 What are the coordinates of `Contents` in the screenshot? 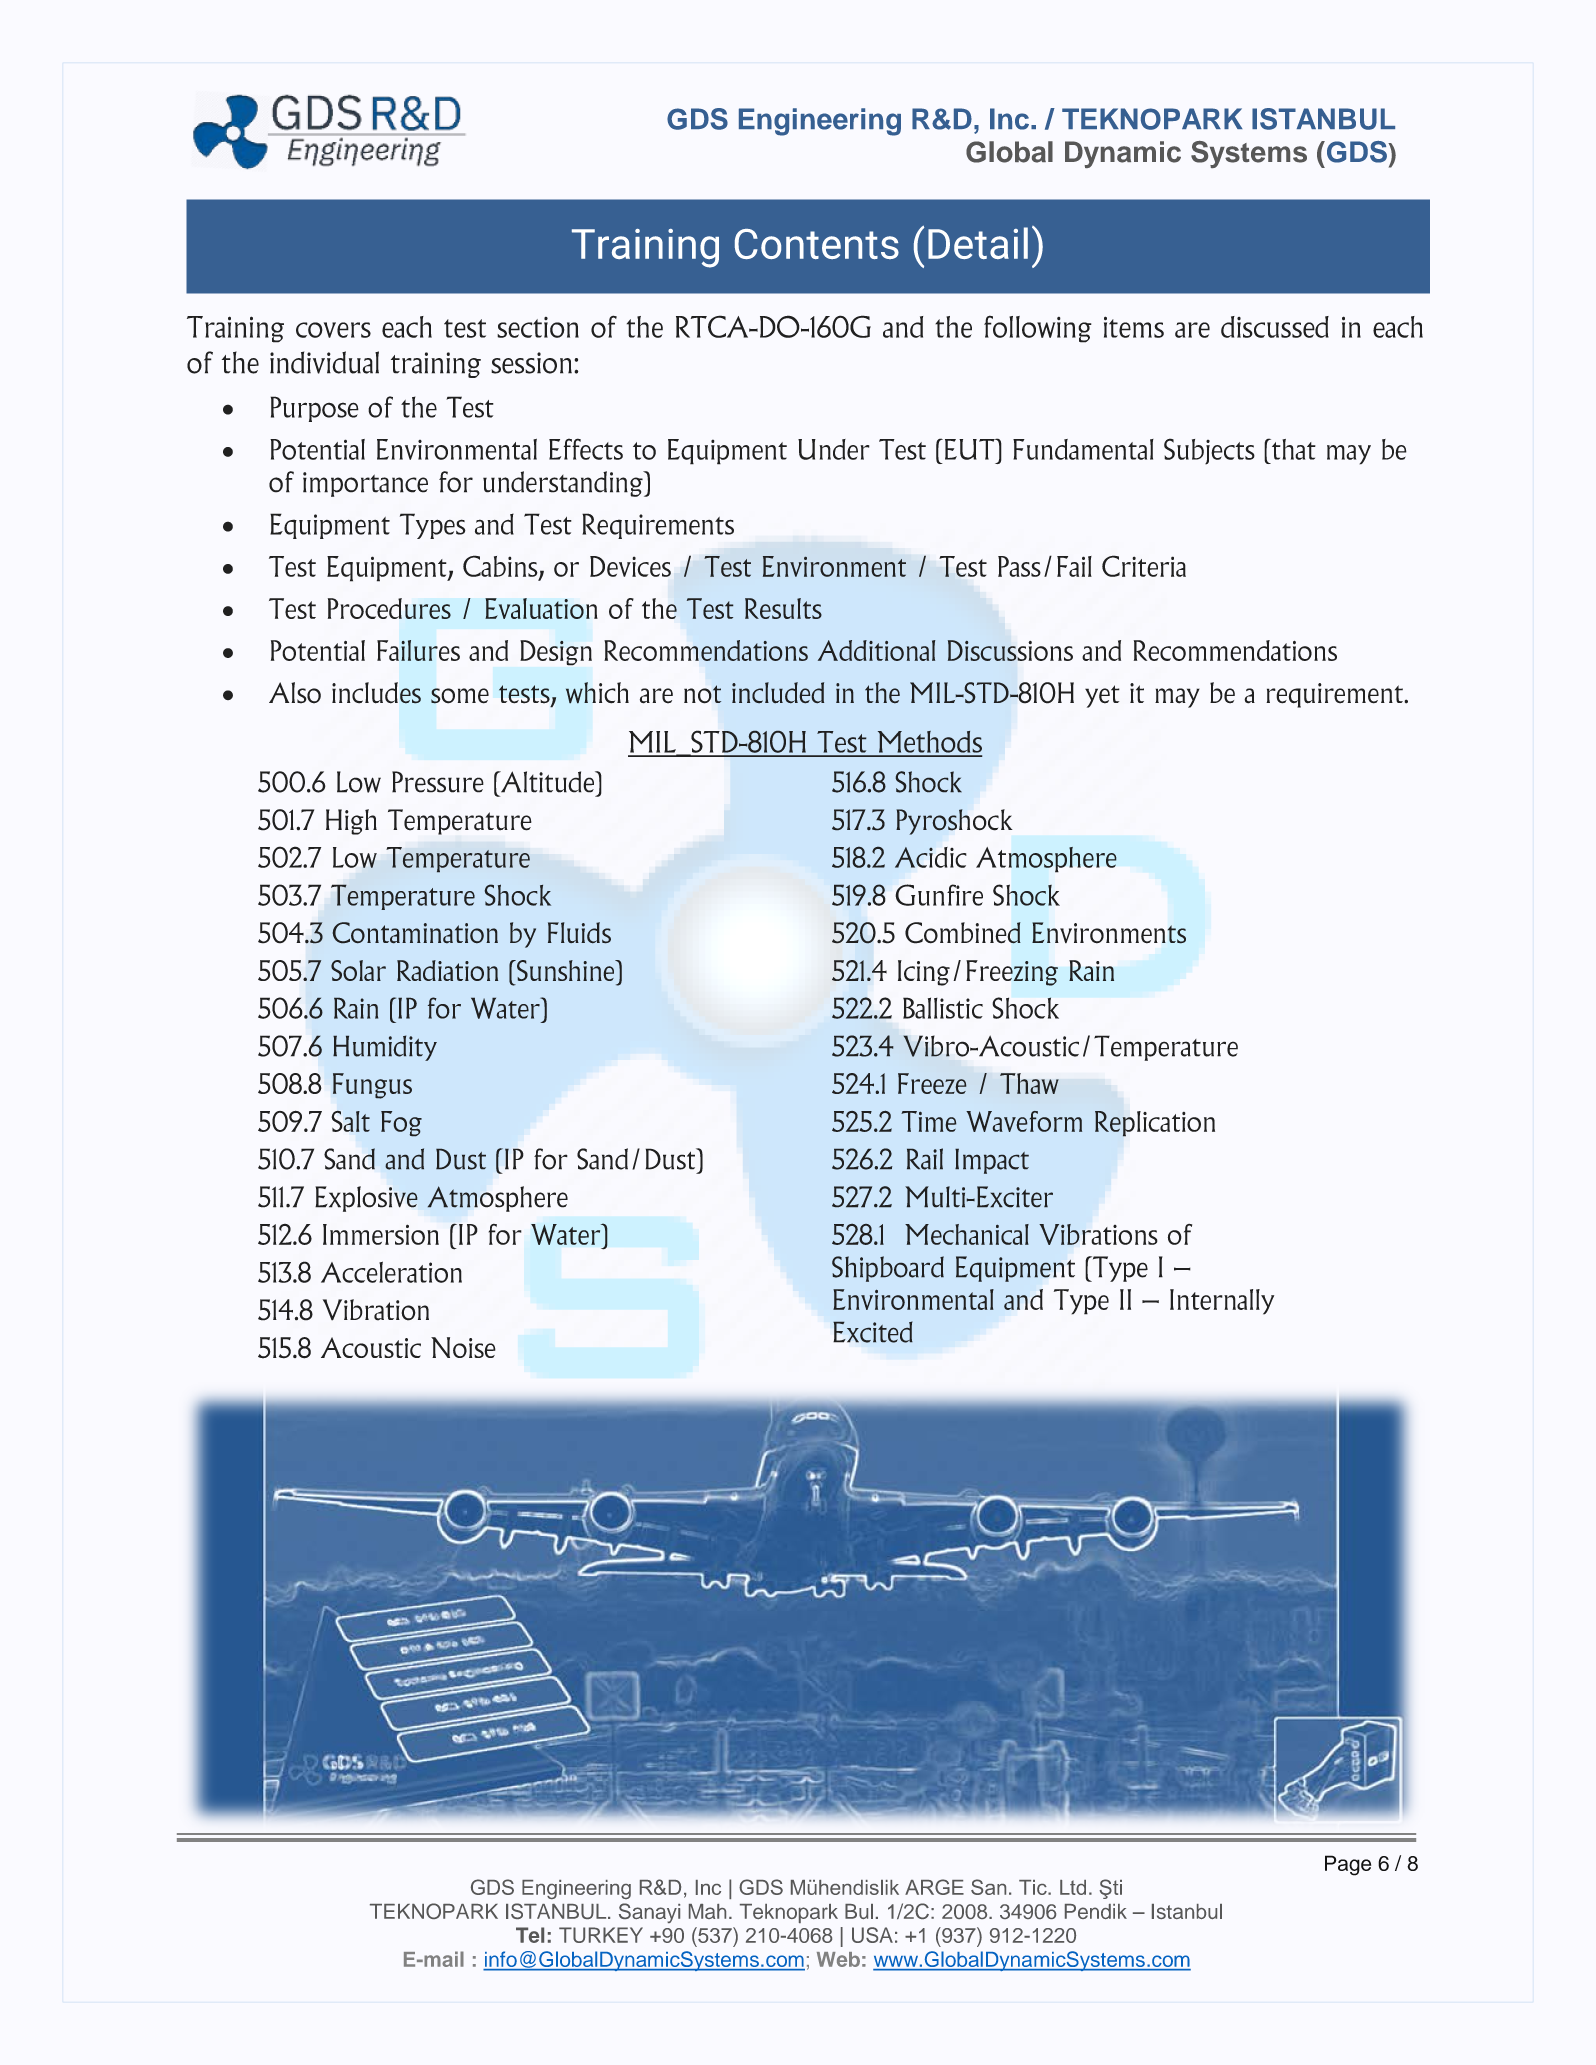 It's located at (817, 244).
